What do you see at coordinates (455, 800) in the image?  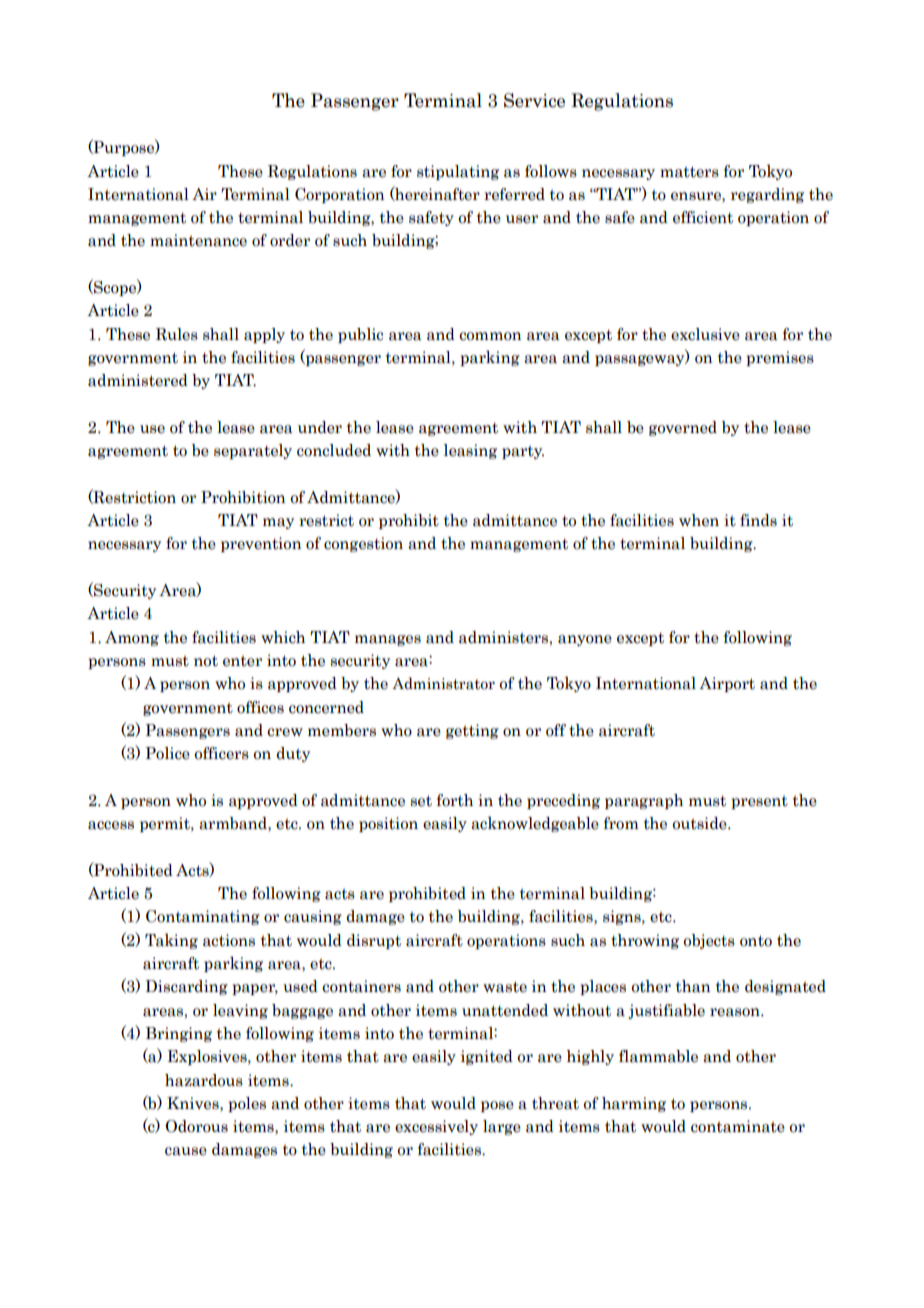 I see `forth` at bounding box center [455, 800].
